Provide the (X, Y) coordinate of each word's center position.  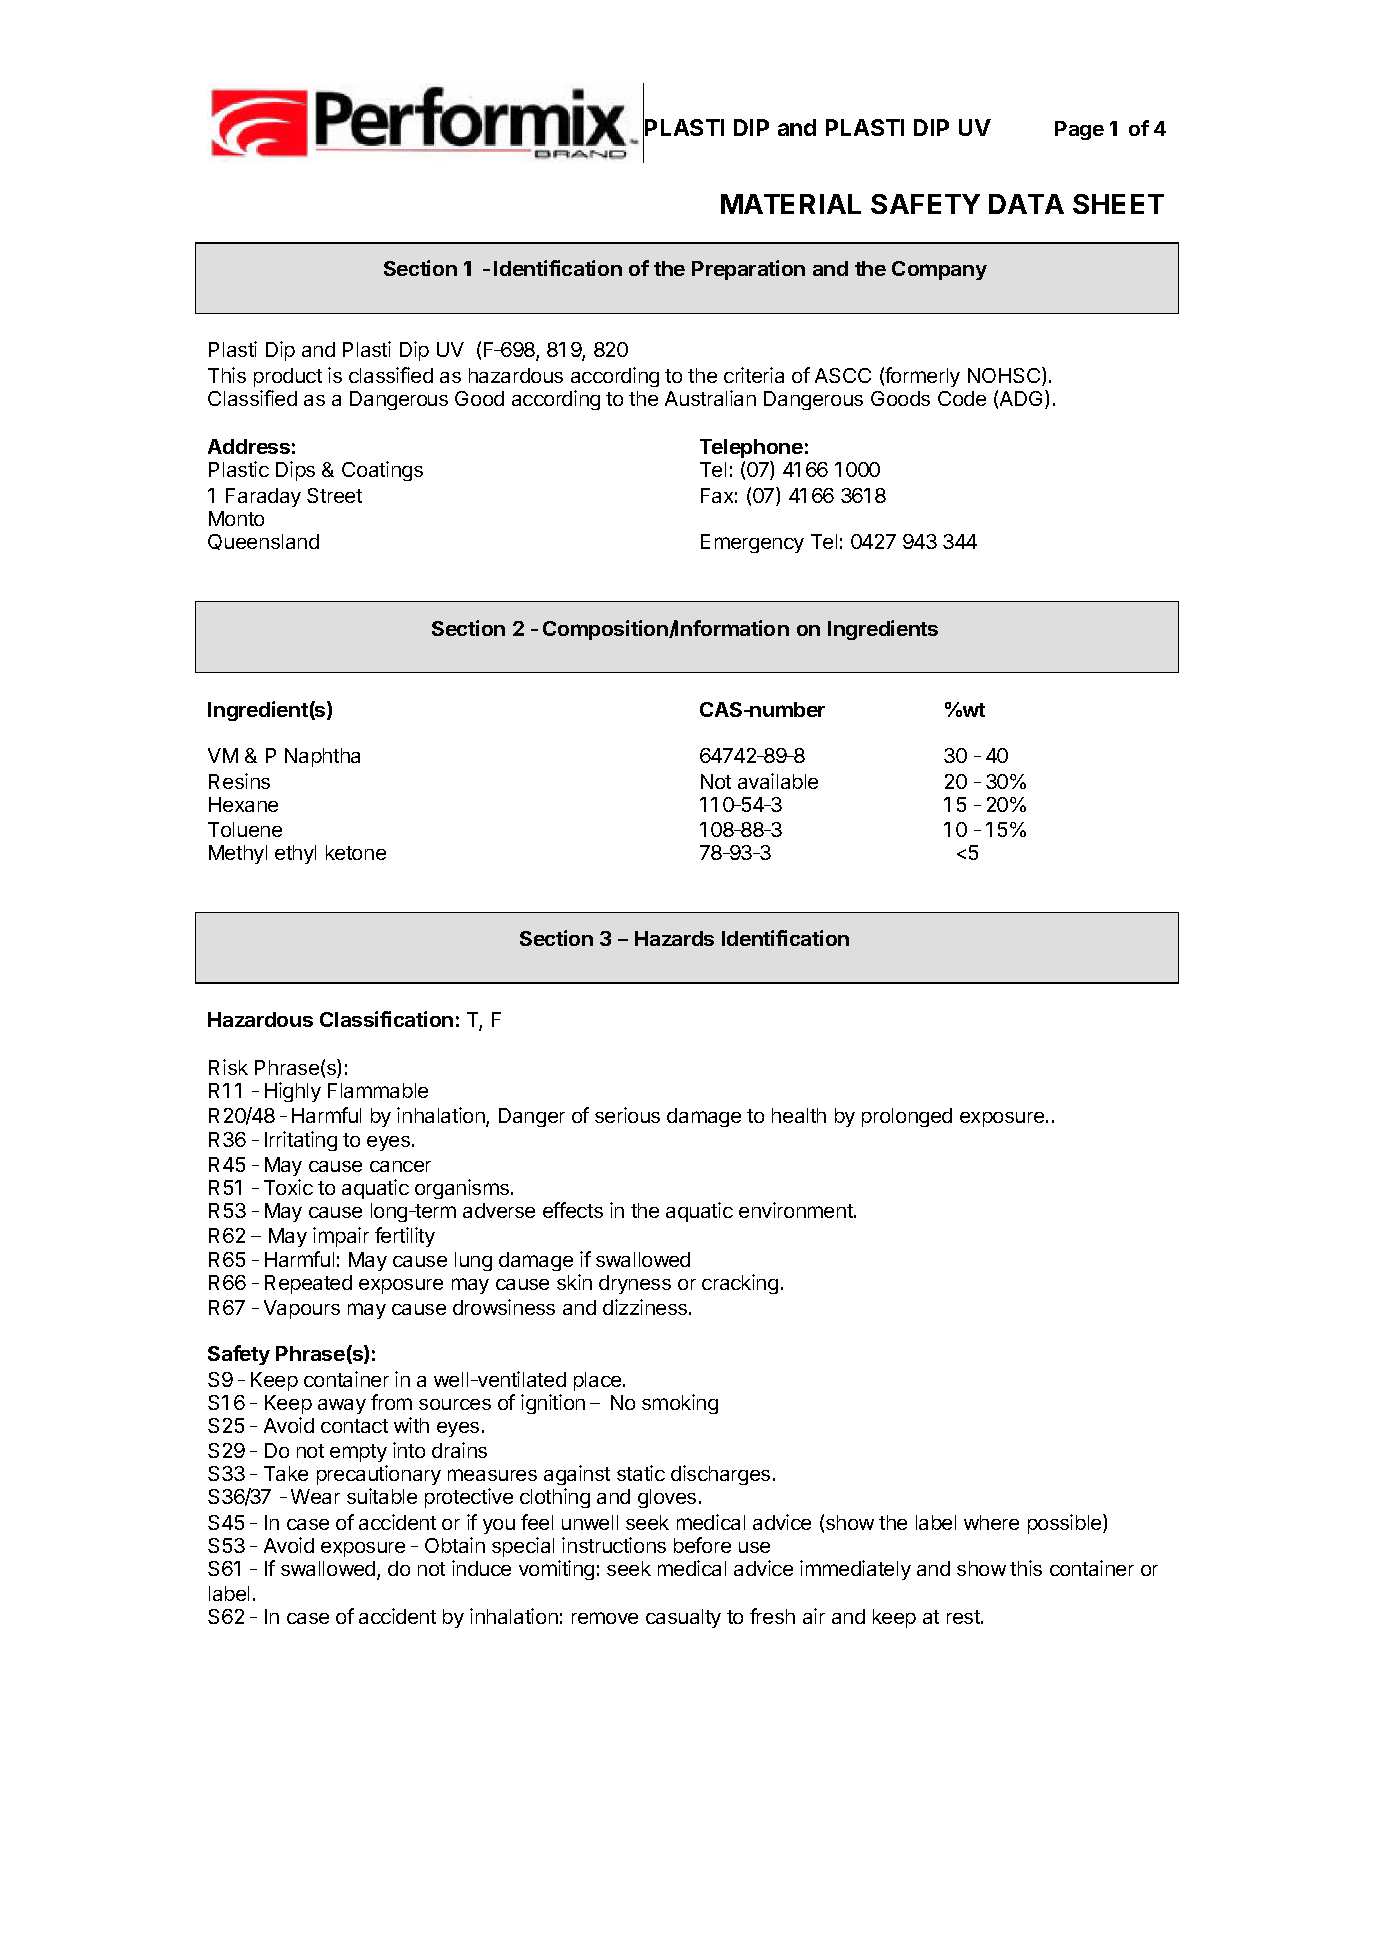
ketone (356, 852)
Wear (315, 1496)
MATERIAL (791, 204)
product (288, 377)
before (702, 1545)
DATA (1026, 204)
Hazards (674, 938)
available (778, 781)
